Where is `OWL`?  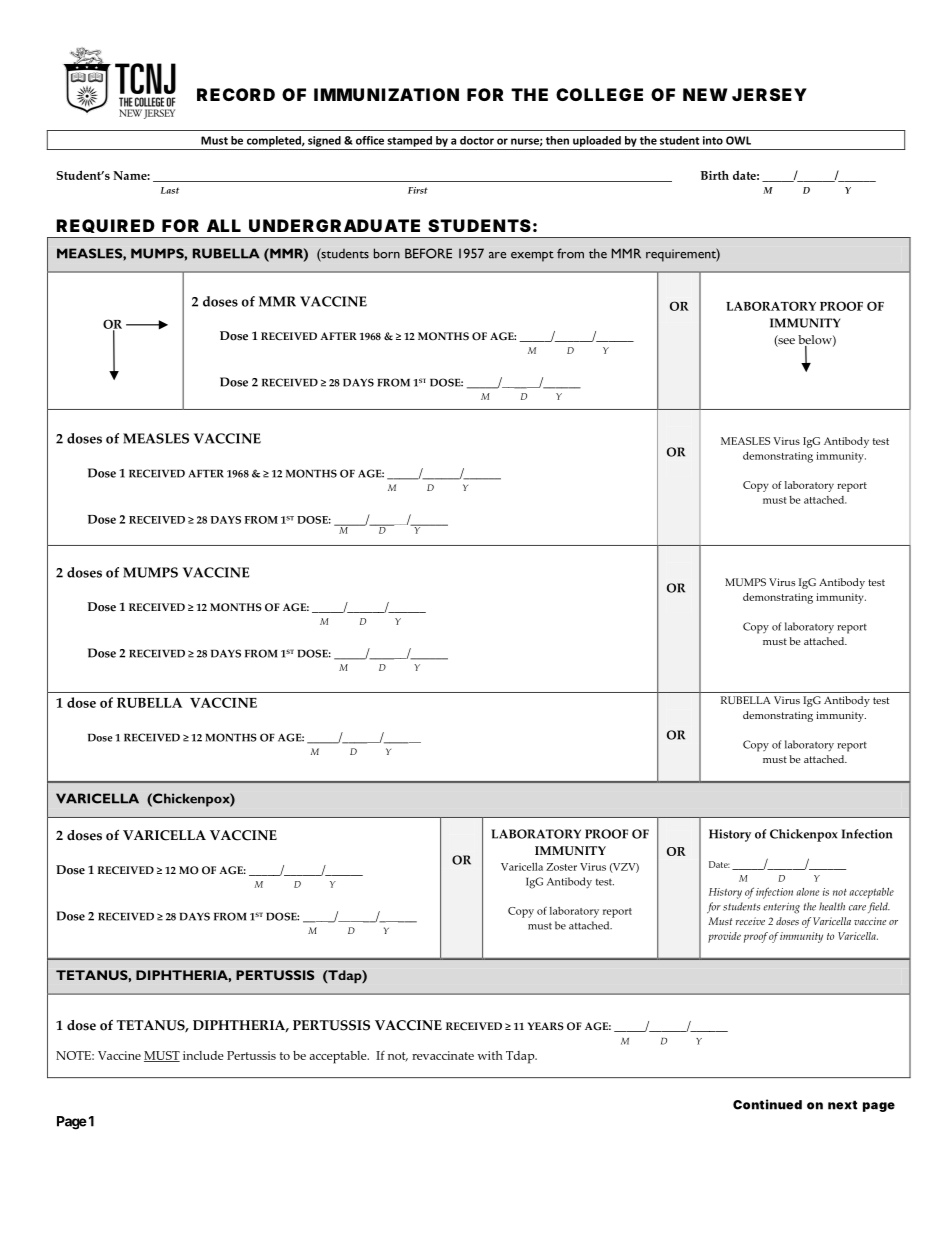
OWL is located at coordinates (738, 140).
